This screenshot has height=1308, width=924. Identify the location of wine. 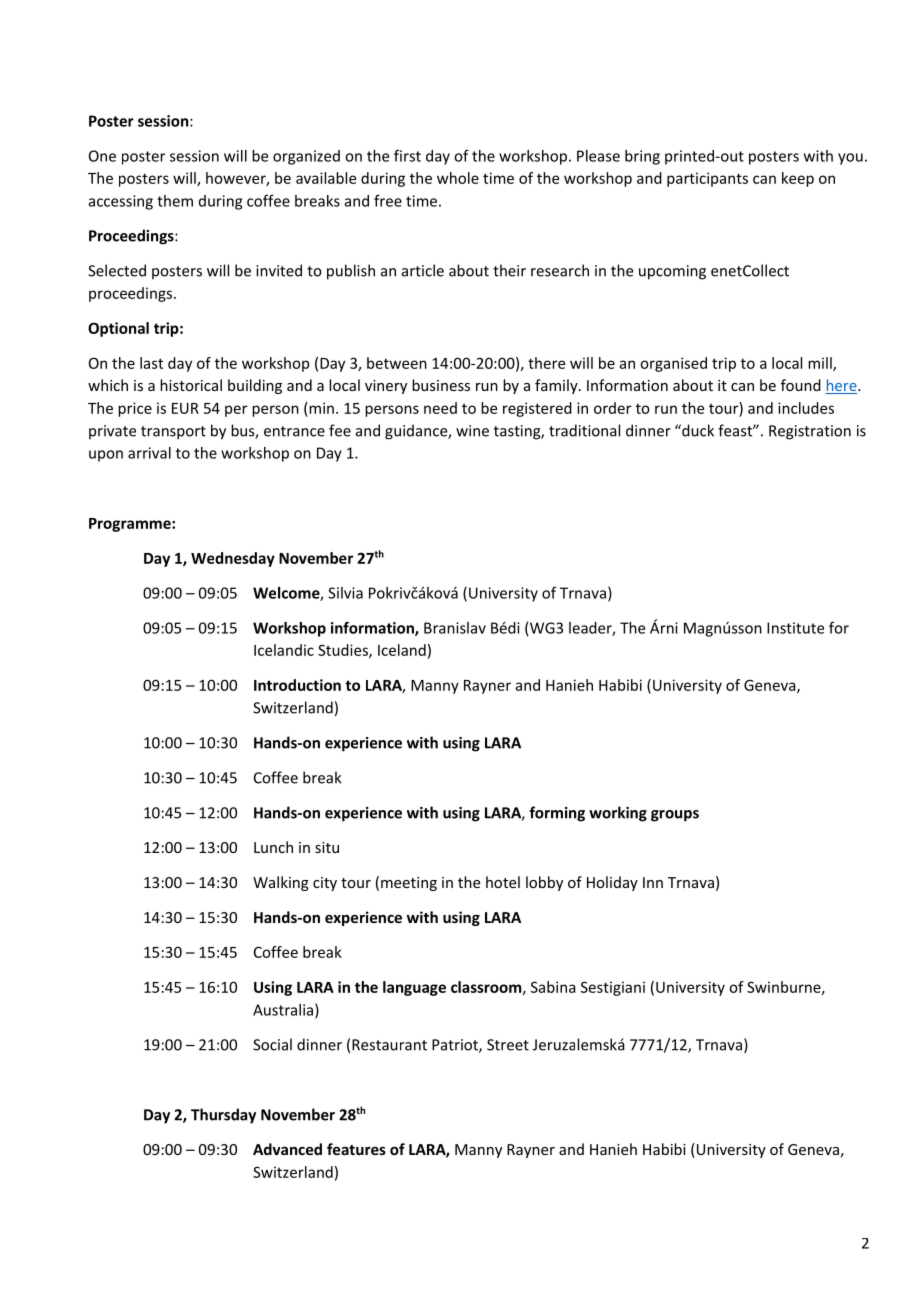
(472, 431).
